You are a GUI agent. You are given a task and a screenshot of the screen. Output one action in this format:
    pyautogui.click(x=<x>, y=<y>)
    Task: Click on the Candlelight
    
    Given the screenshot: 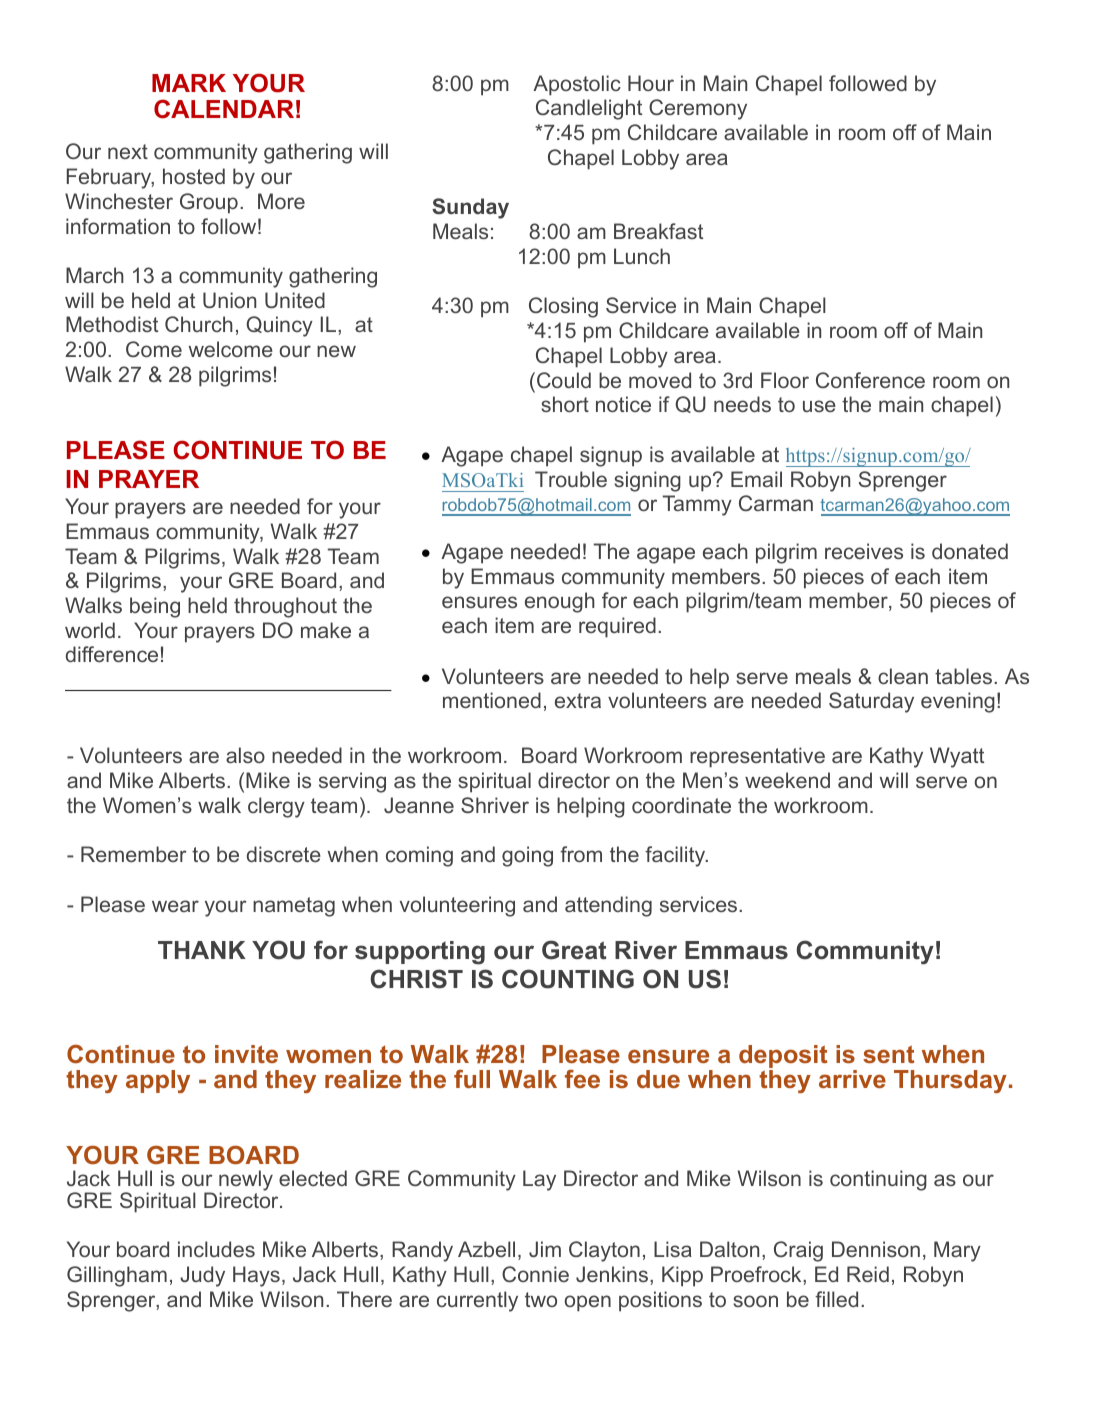 What is the action you would take?
    pyautogui.click(x=589, y=109)
